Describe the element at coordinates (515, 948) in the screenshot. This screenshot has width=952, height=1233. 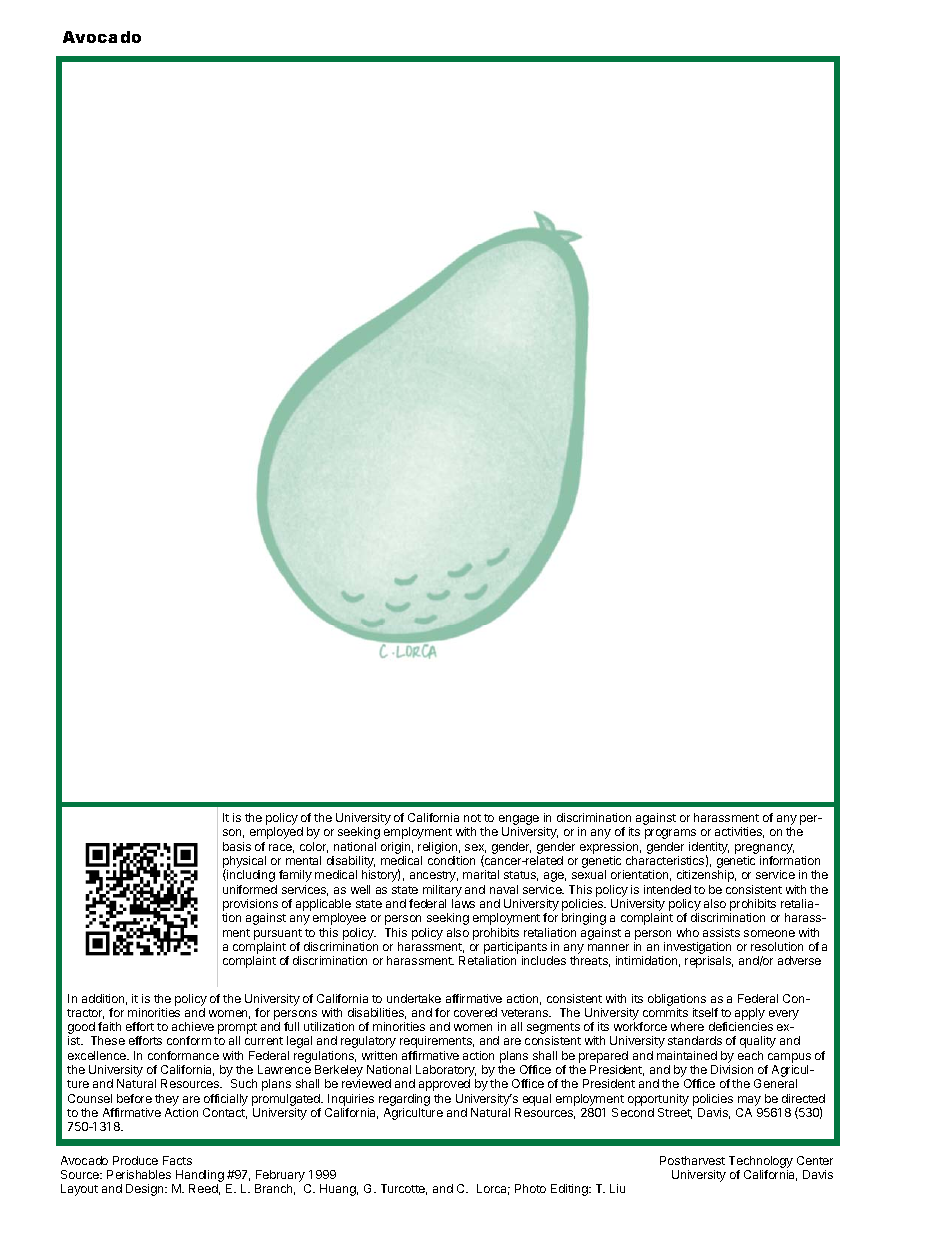
I see `participants` at that location.
